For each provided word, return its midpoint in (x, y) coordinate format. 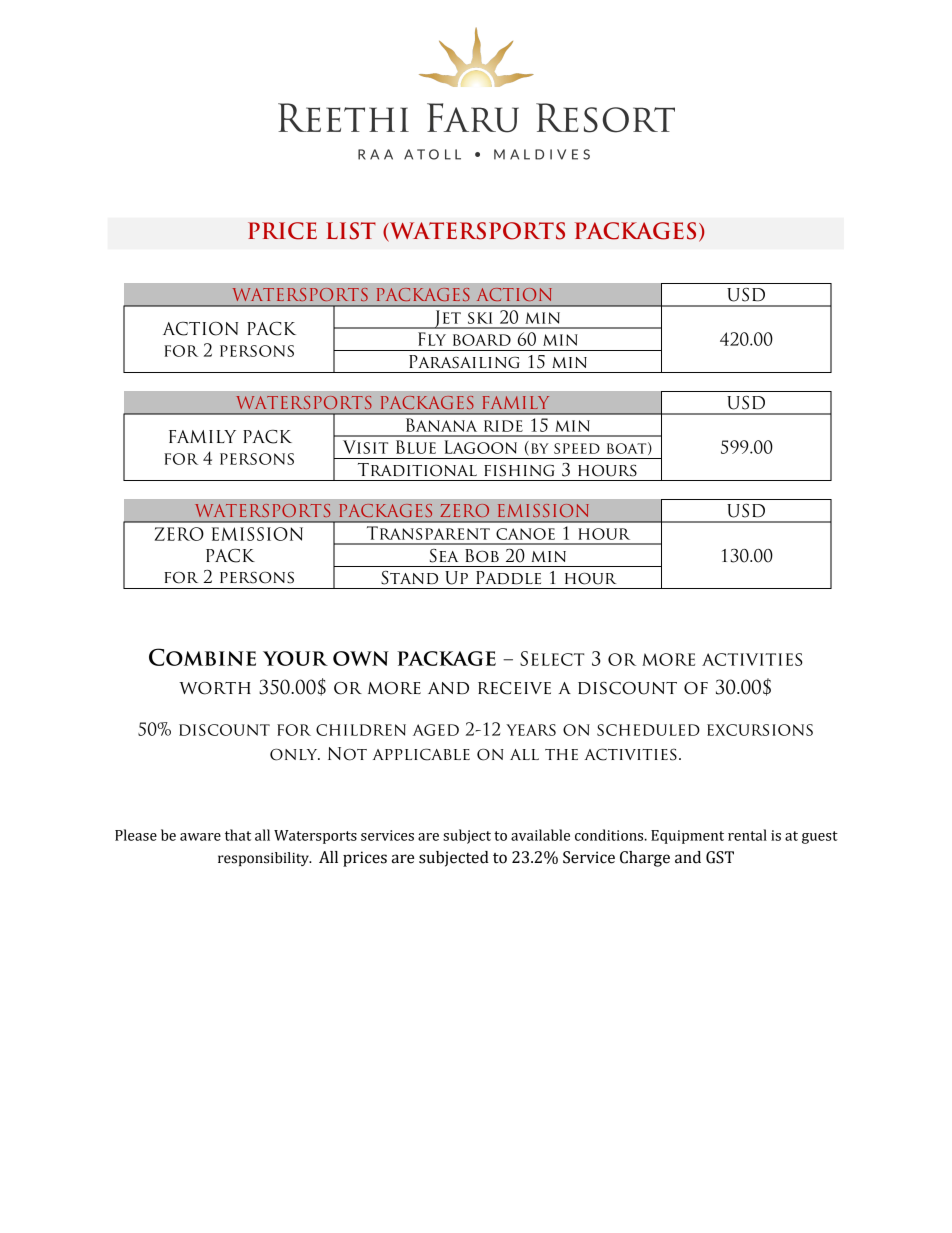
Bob (482, 556)
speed (577, 448)
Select (552, 658)
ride (503, 426)
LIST (351, 231)
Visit (365, 447)
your (295, 658)
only (295, 754)
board (482, 340)
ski (480, 318)
